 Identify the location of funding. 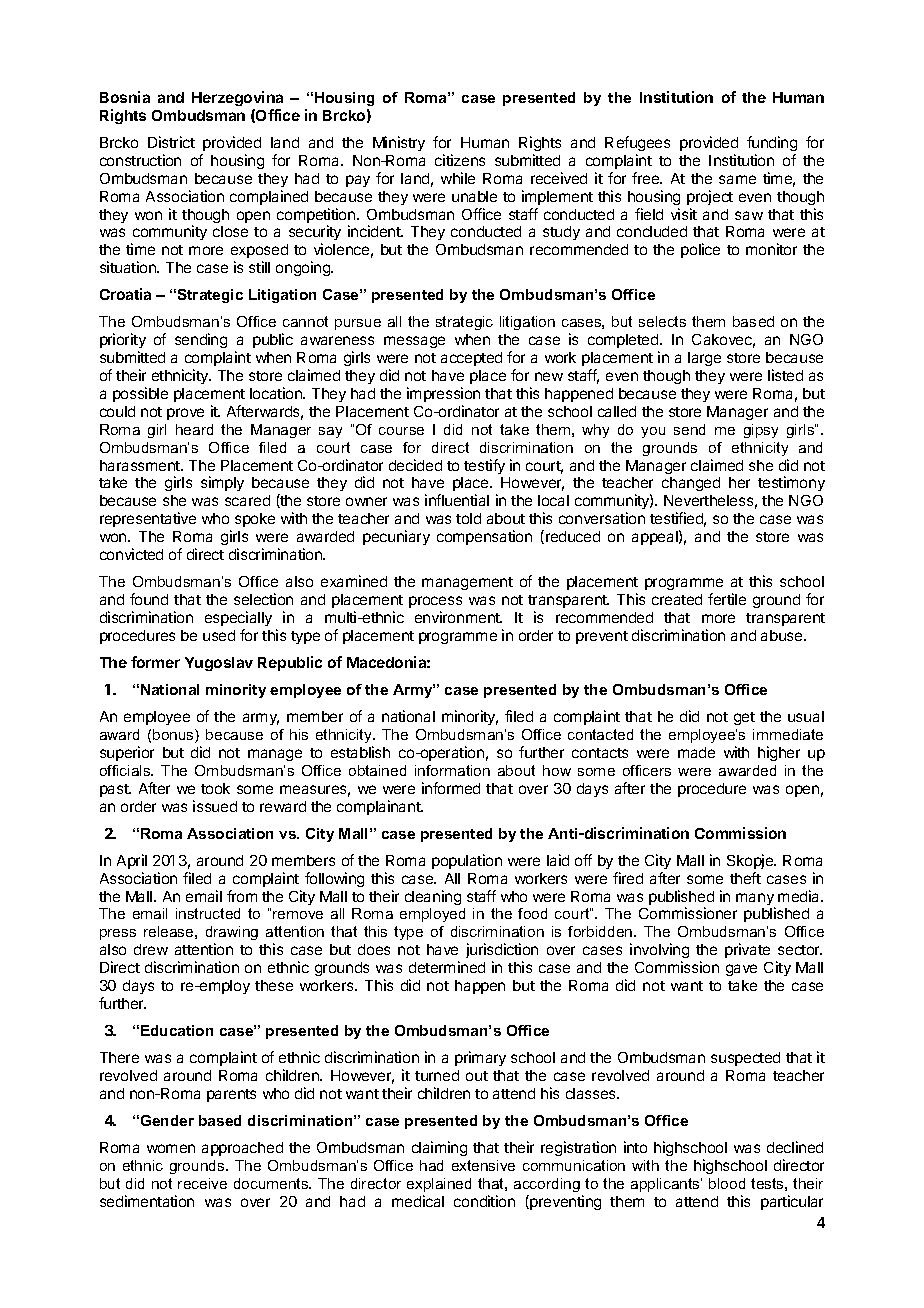
(772, 143).
